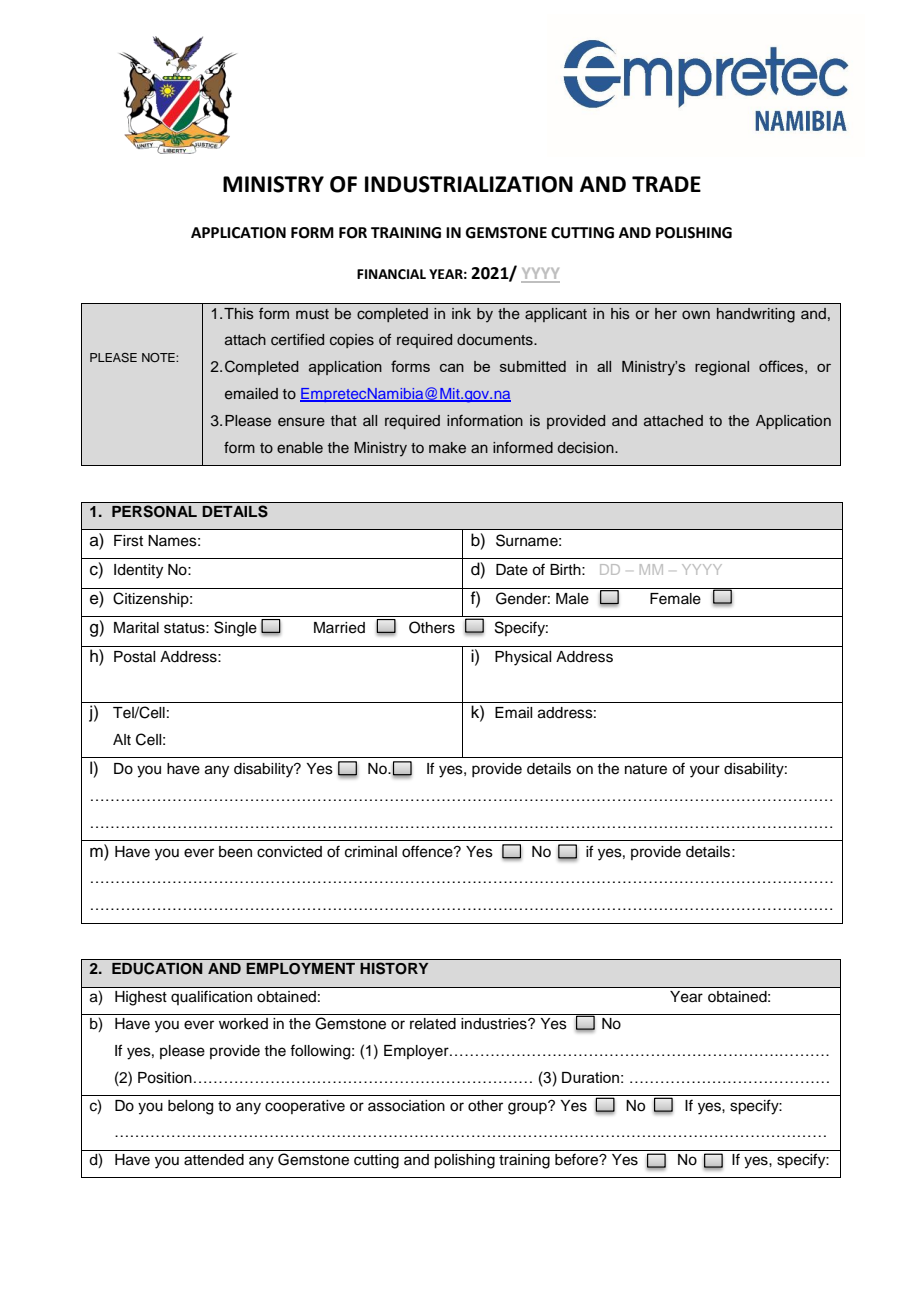  I want to click on Physical, so click(523, 658).
